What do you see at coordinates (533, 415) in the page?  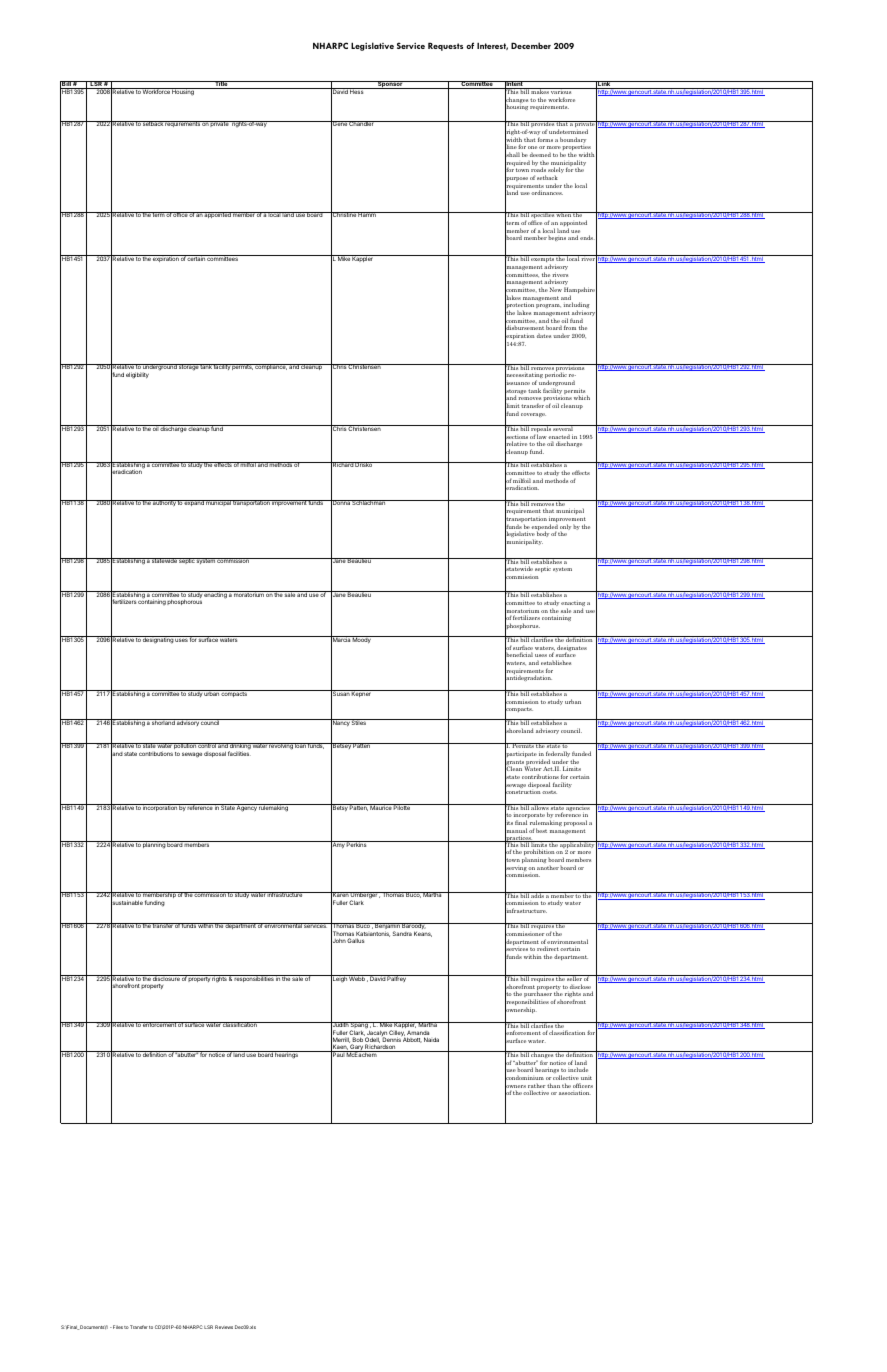 I see `coverage` at bounding box center [533, 415].
